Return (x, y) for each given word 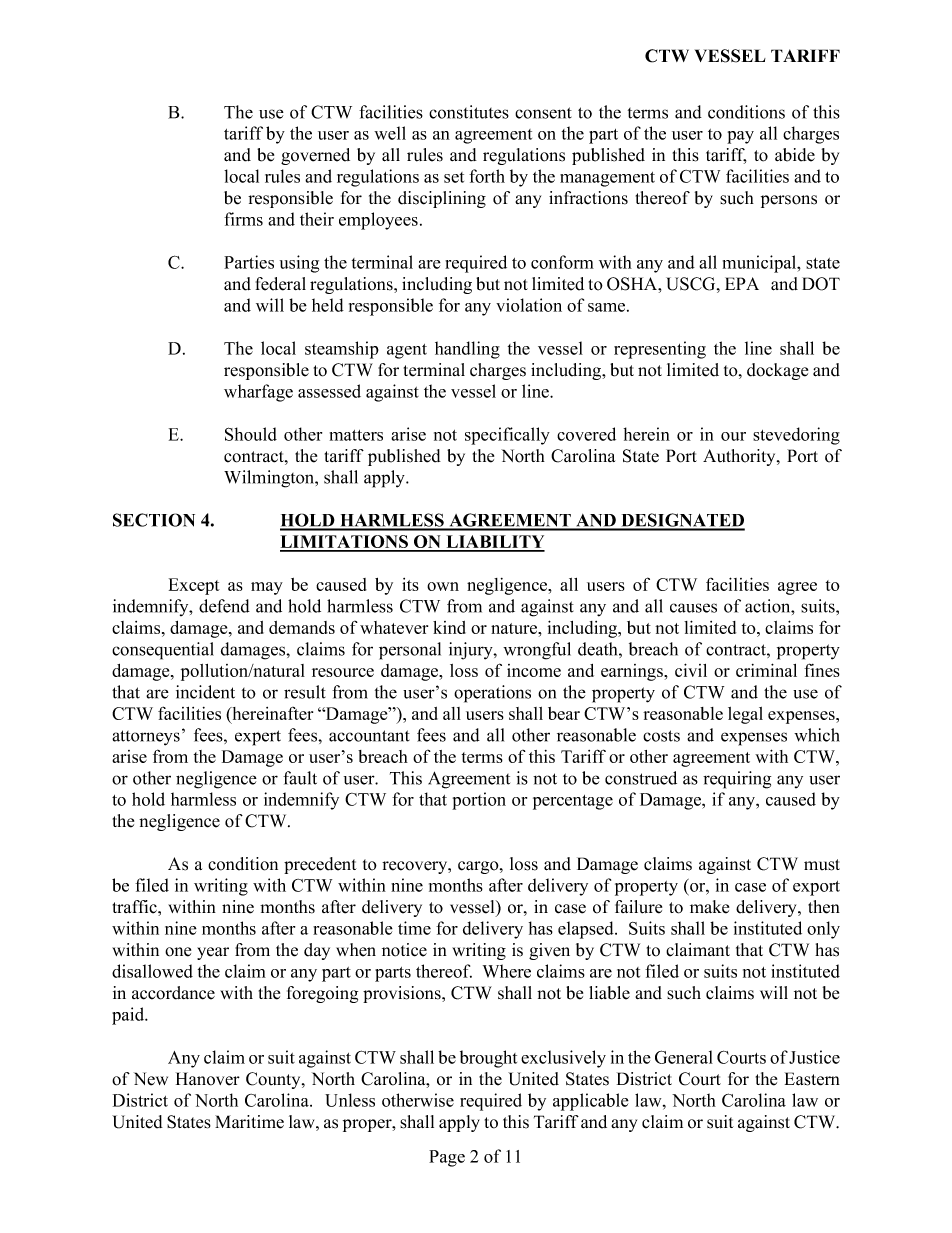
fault (300, 778)
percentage (573, 802)
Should (251, 434)
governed (315, 156)
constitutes (469, 112)
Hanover (208, 1079)
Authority (740, 457)
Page (447, 1158)
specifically (507, 436)
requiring (737, 780)
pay (740, 137)
